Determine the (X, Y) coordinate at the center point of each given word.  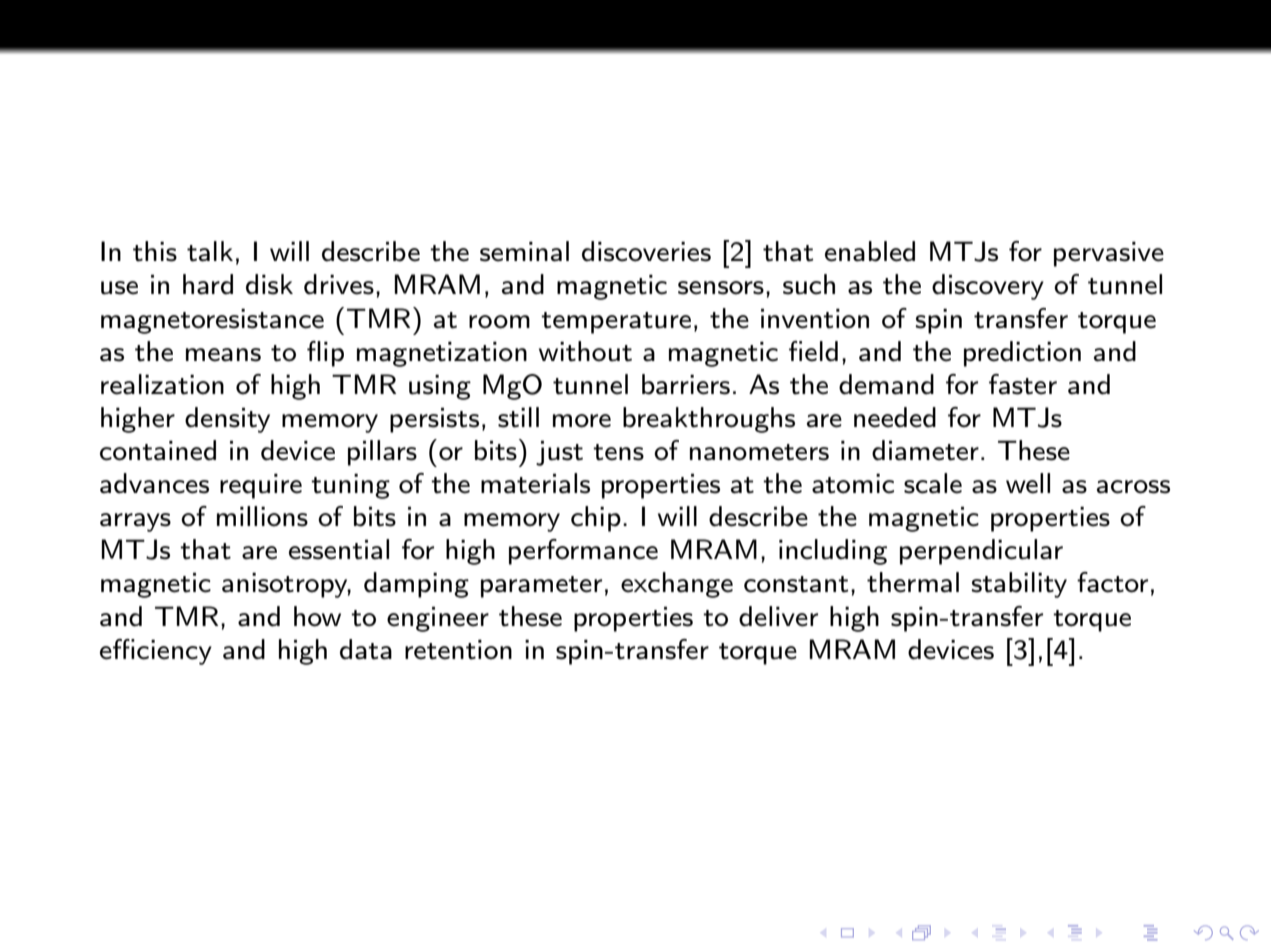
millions (262, 516)
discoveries (646, 251)
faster (1023, 384)
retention (458, 650)
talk (210, 251)
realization (162, 384)
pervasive (1109, 254)
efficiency (156, 652)
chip (596, 519)
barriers (686, 384)
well (1028, 483)
